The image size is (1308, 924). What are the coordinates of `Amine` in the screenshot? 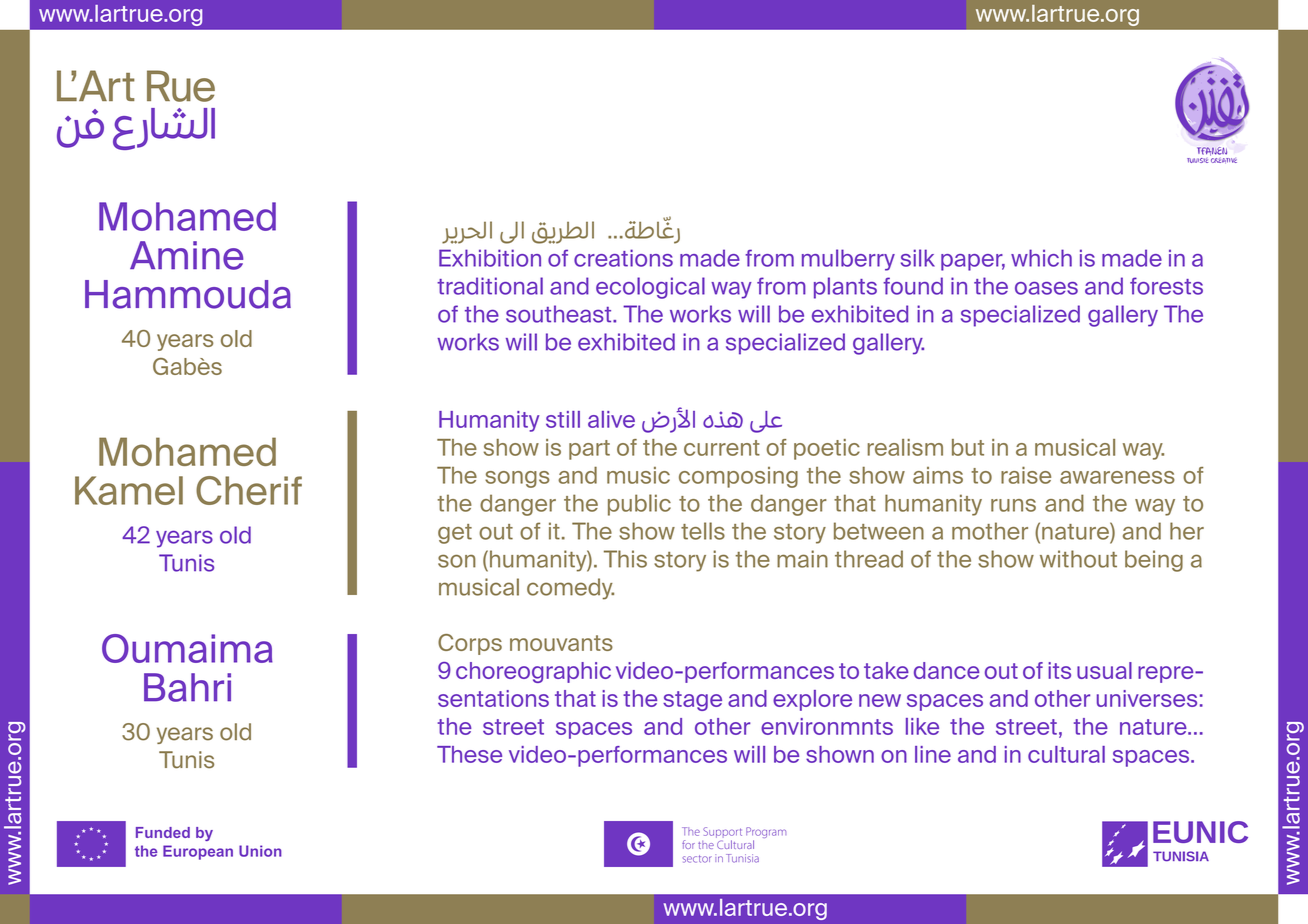 It's located at (186, 255).
